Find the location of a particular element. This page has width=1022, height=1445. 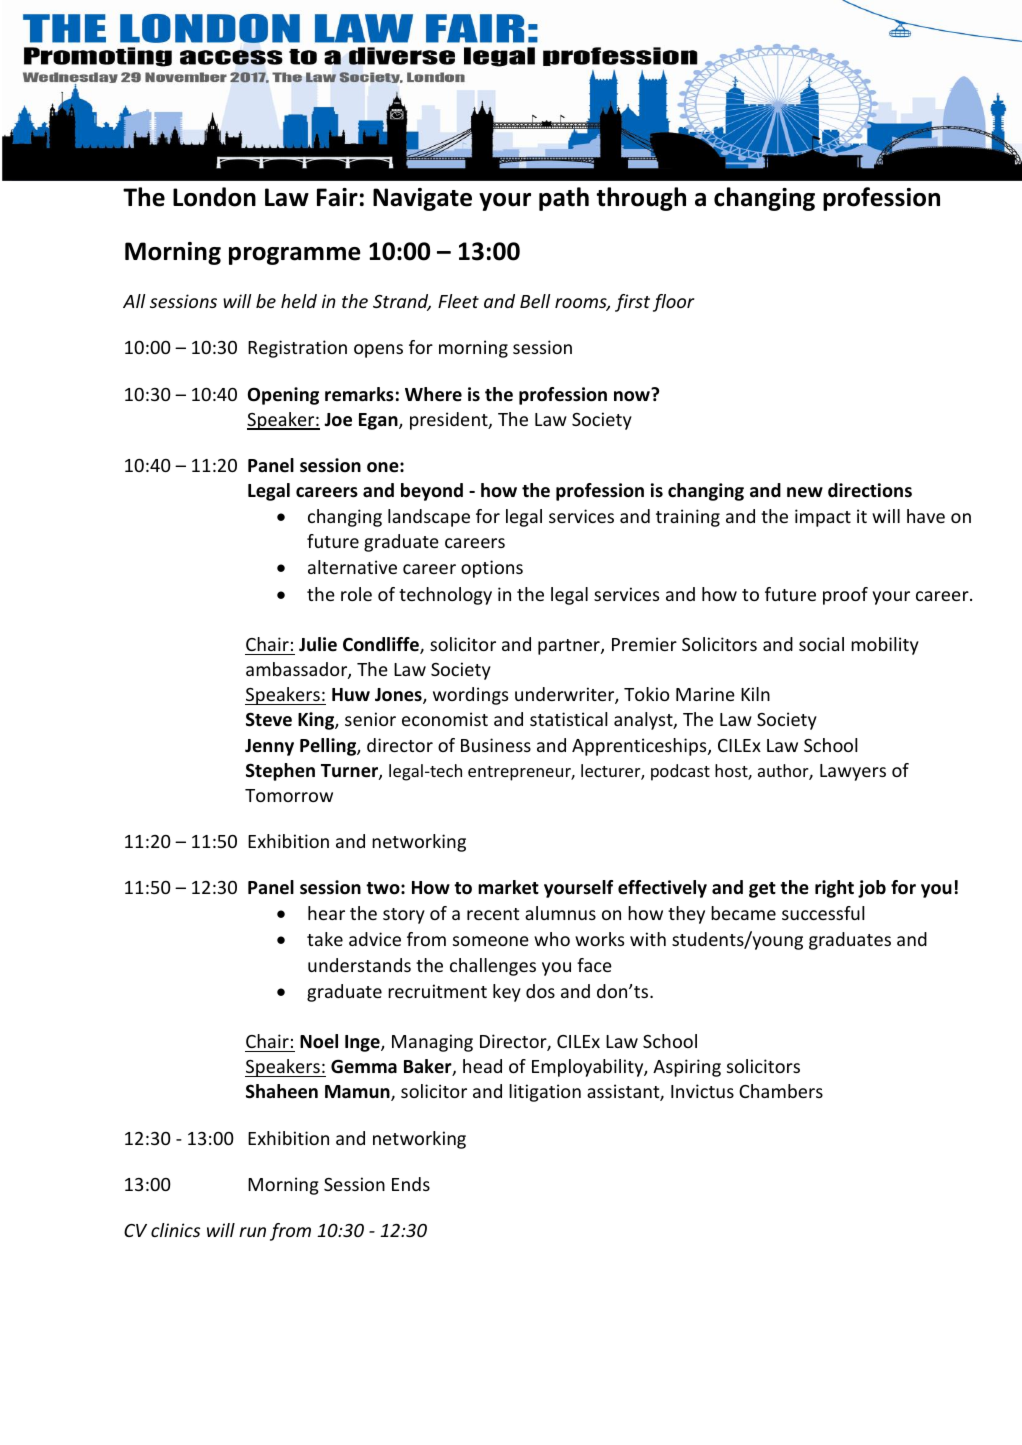

Chambers is located at coordinates (781, 1091).
